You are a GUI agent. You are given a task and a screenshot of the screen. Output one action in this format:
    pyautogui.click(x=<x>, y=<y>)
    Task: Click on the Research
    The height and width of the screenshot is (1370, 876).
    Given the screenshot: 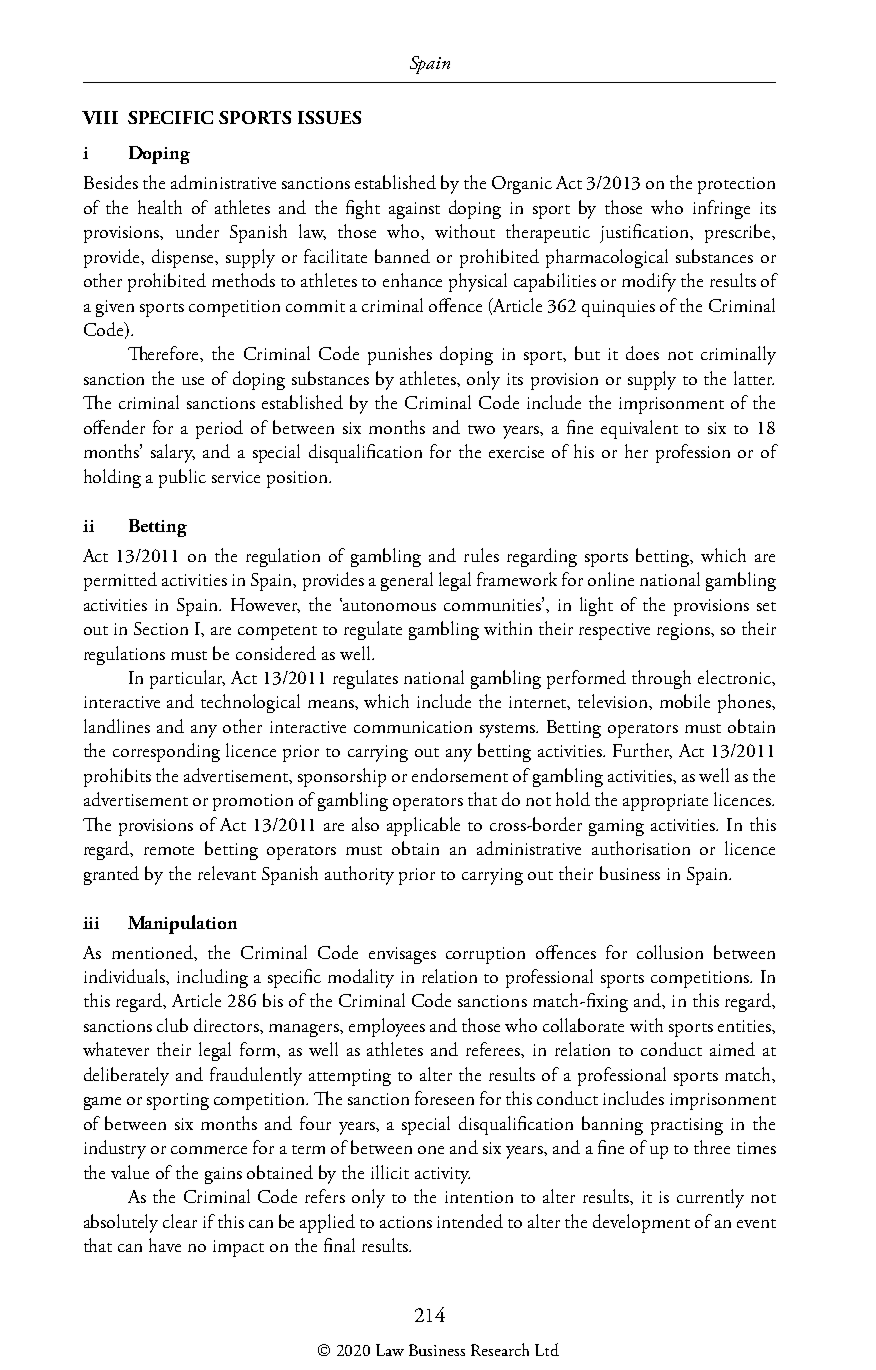 What is the action you would take?
    pyautogui.click(x=500, y=1349)
